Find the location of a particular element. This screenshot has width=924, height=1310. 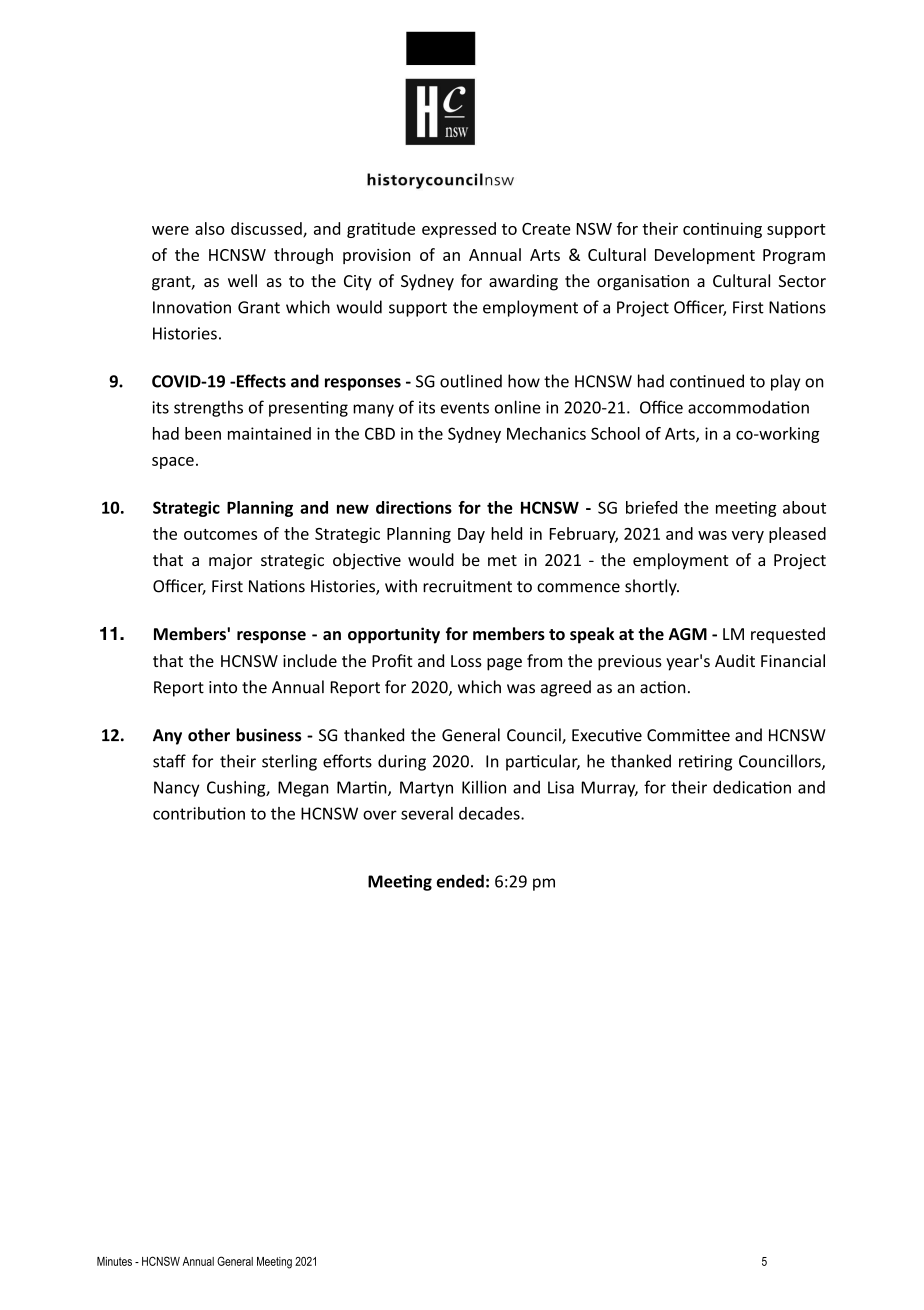

major is located at coordinates (230, 562).
